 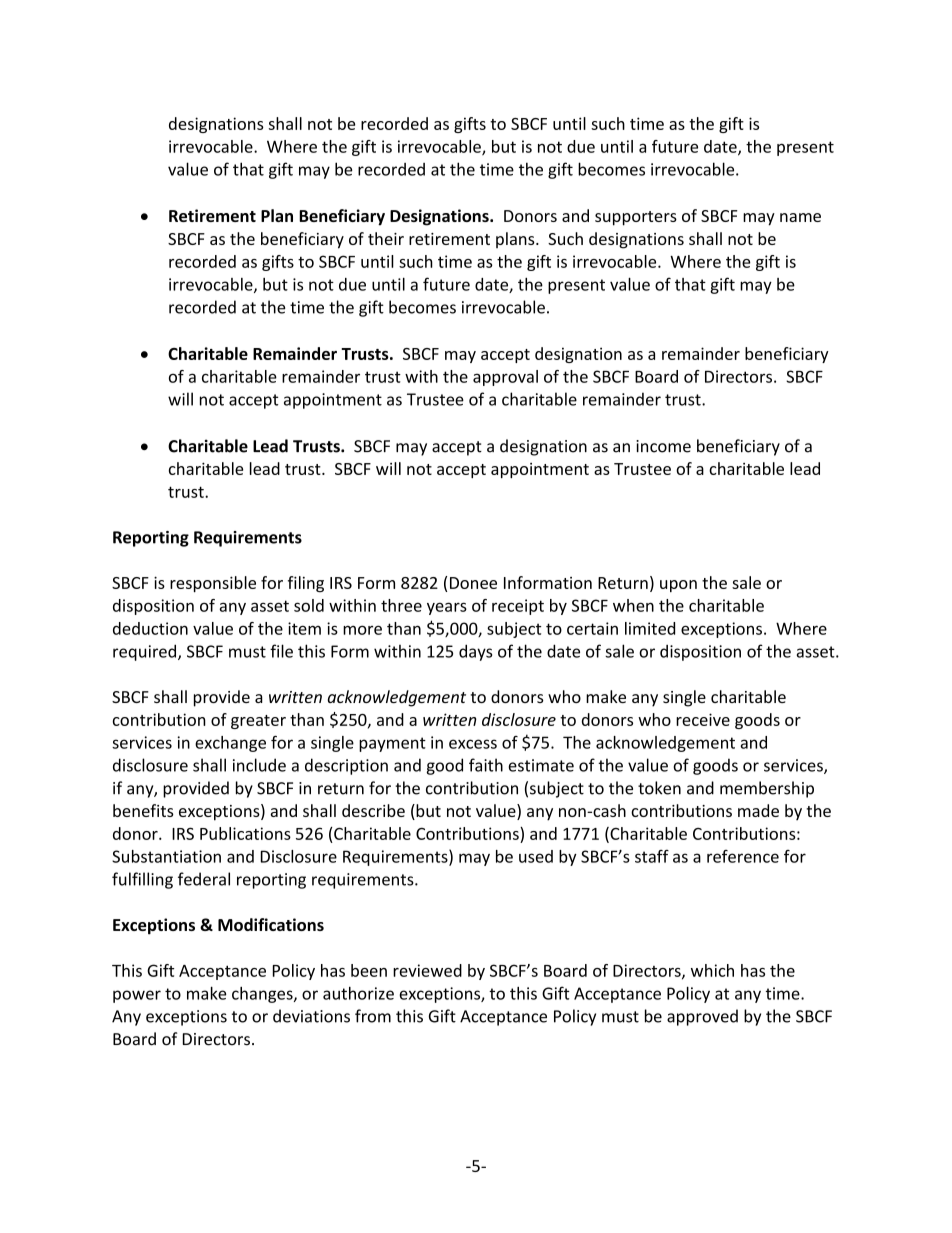 What do you see at coordinates (712, 970) in the screenshot?
I see `which` at bounding box center [712, 970].
